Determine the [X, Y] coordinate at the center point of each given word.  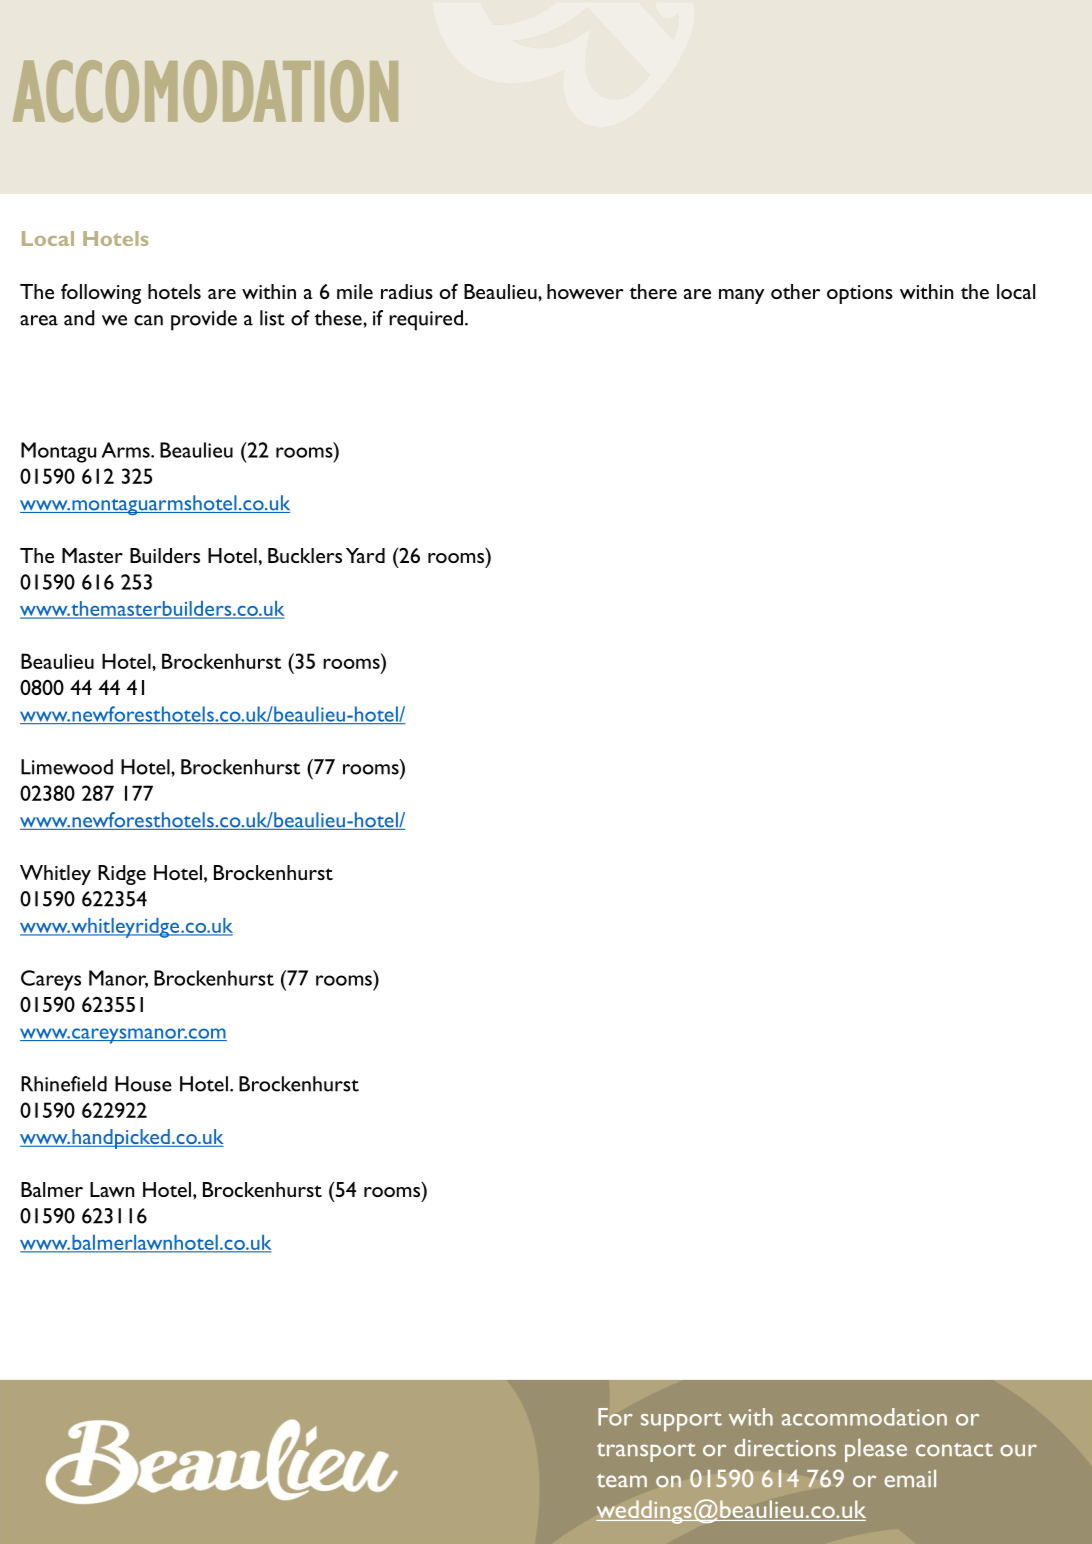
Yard [365, 555]
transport [646, 1452]
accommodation [864, 1417]
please [876, 1450]
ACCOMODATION [205, 91]
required [426, 320]
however [585, 291]
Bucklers [305, 555]
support [681, 1421]
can [148, 320]
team [622, 1481]
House [143, 1084]
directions [785, 1448]
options [860, 294]
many [741, 296]
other [795, 291]
